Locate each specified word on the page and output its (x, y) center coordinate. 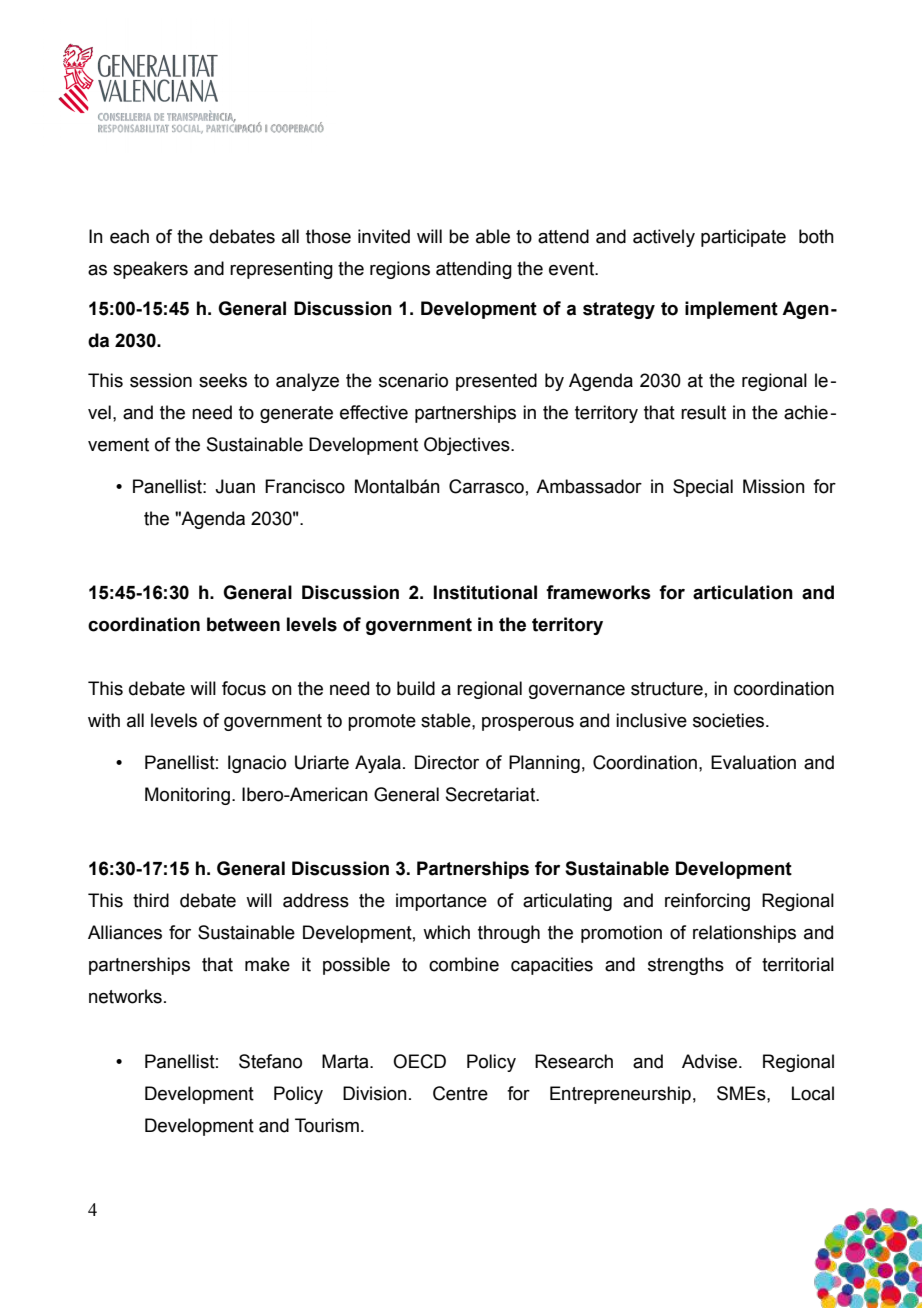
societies (730, 720)
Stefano (270, 1061)
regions (400, 270)
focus (244, 688)
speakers (150, 270)
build (416, 688)
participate (743, 238)
